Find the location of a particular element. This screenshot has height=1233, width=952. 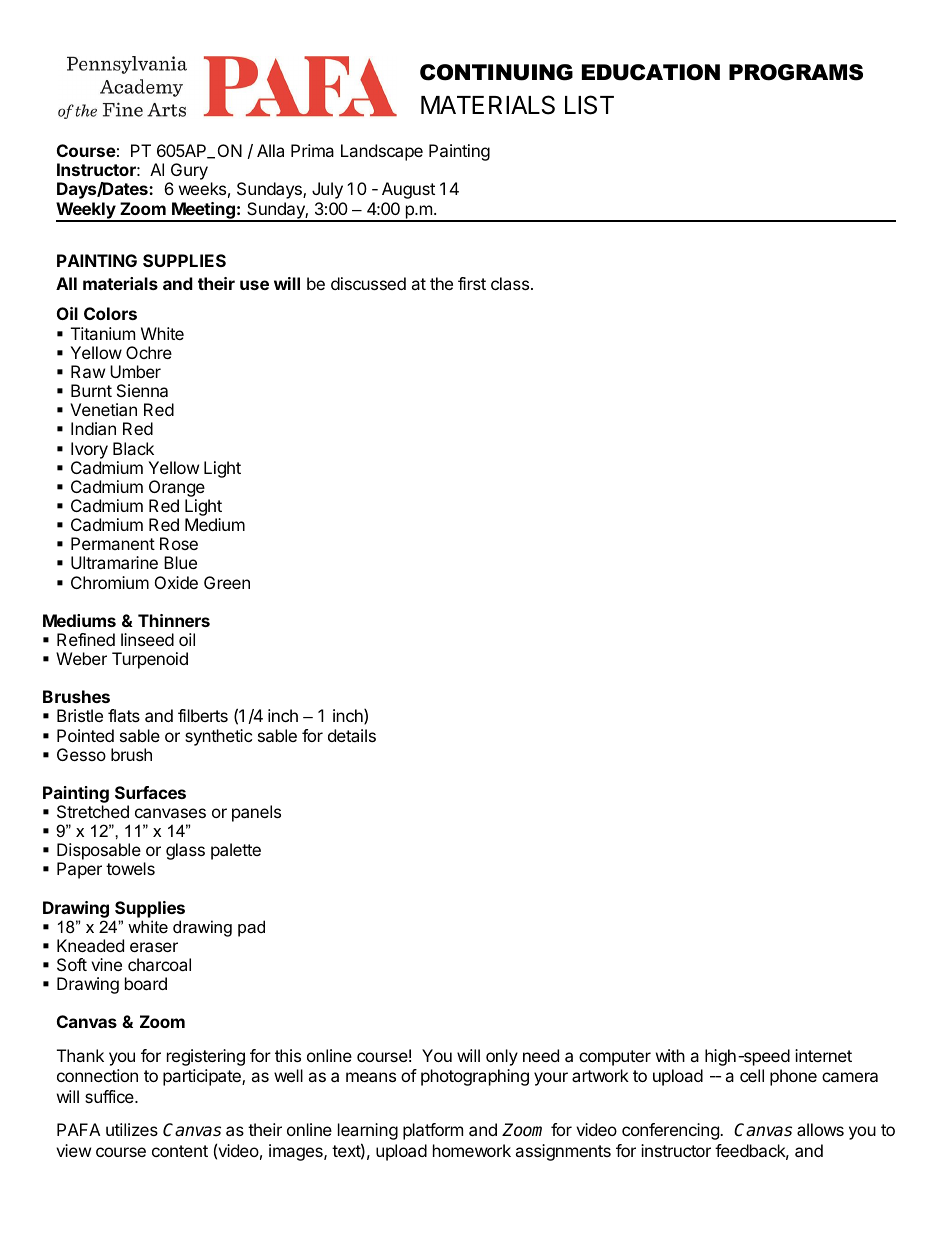

Alla is located at coordinates (270, 150).
